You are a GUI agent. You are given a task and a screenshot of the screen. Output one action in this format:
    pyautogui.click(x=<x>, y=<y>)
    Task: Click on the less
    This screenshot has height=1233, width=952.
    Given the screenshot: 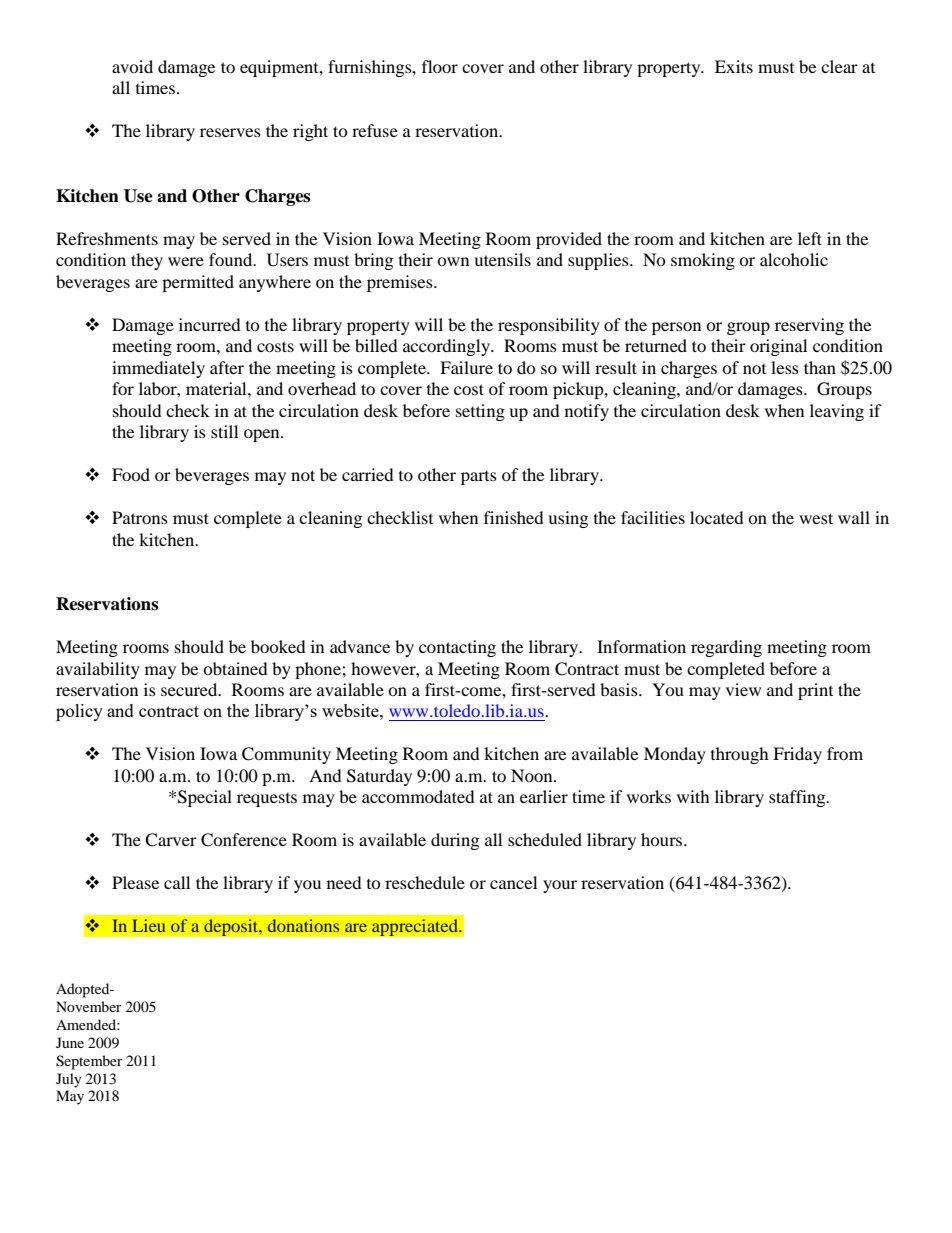 What is the action you would take?
    pyautogui.click(x=785, y=367)
